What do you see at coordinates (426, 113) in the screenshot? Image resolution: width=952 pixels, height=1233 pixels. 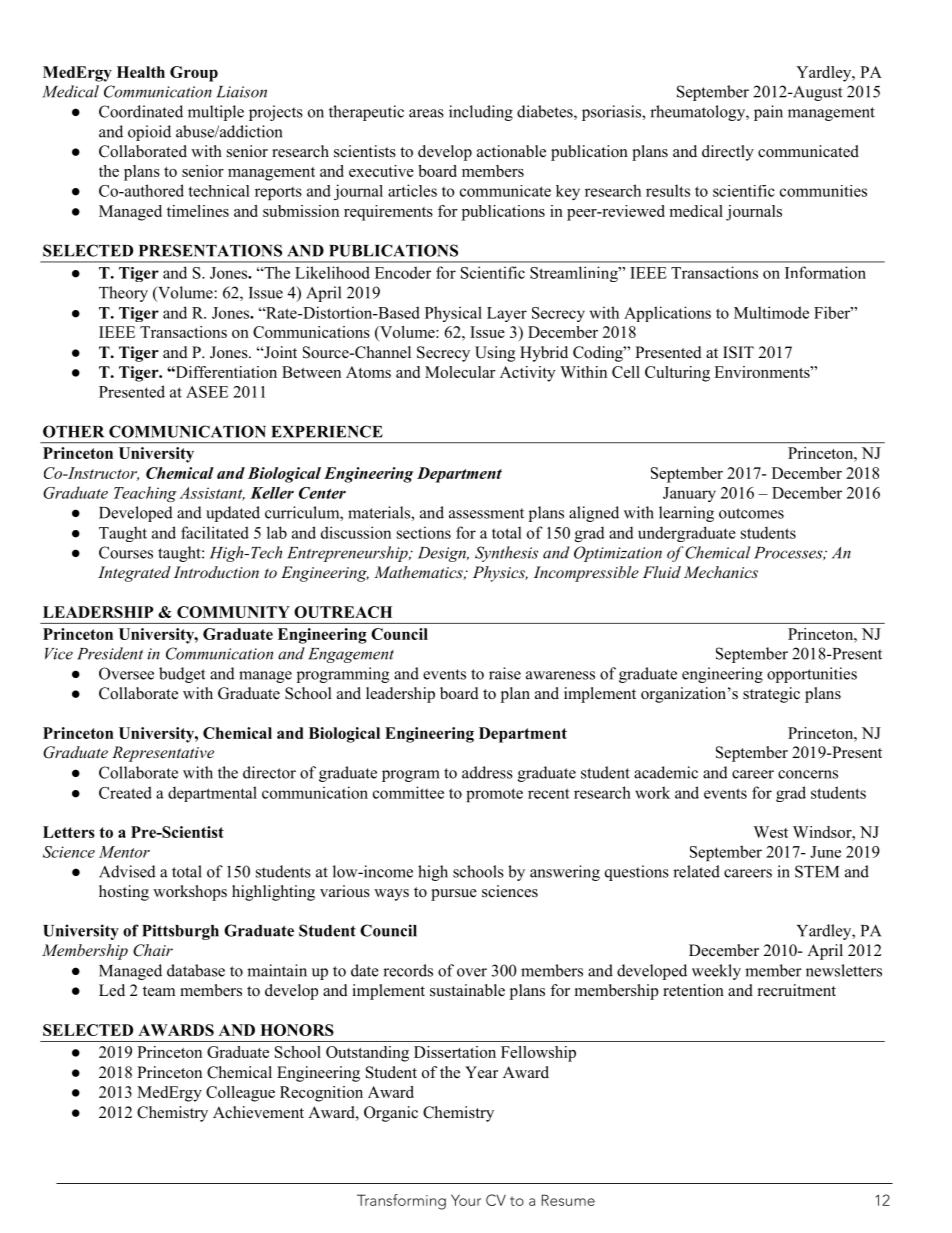 I see `areas` at bounding box center [426, 113].
